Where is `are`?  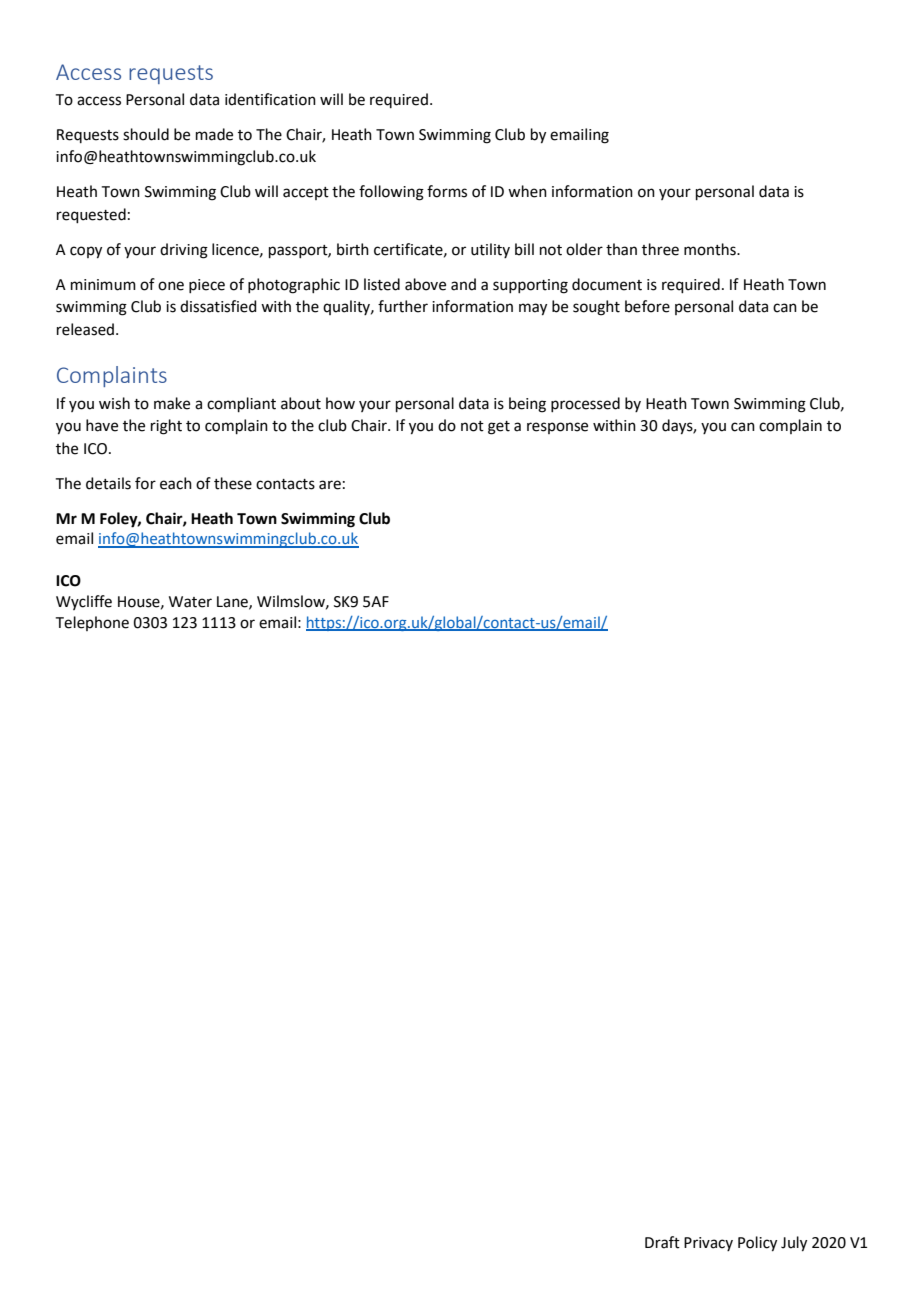 are is located at coordinates (330, 485).
